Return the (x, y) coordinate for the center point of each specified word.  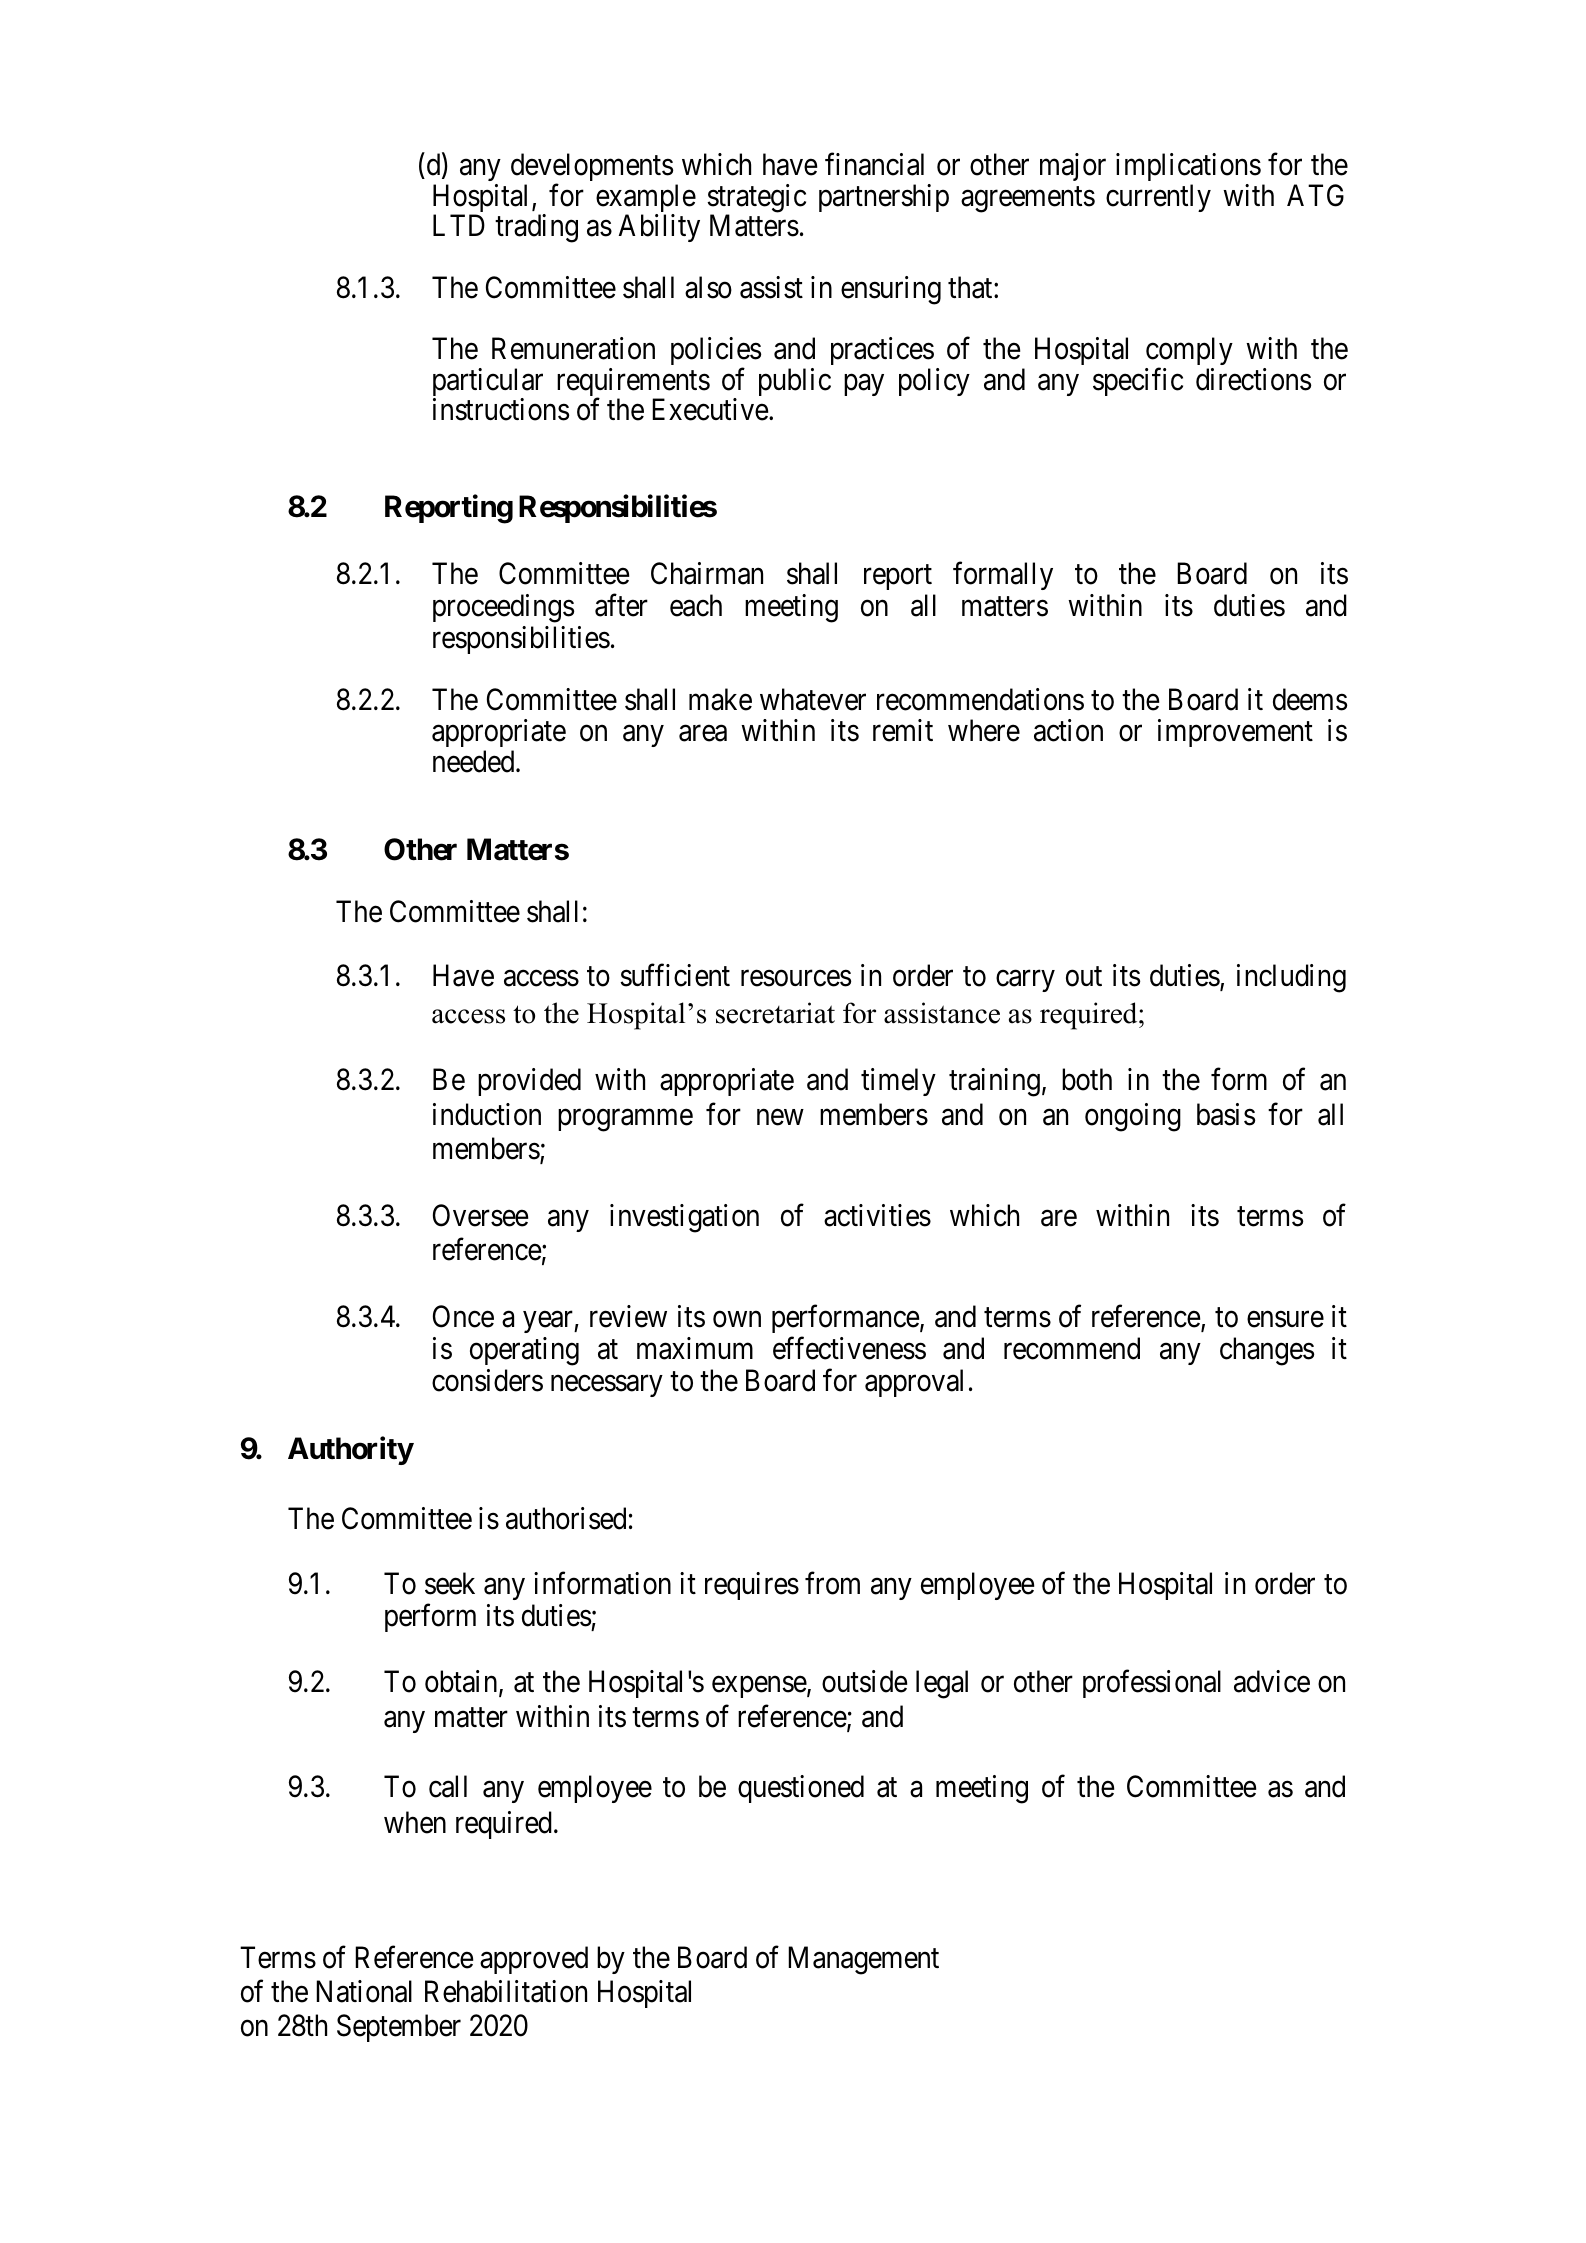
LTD (459, 225)
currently (1158, 198)
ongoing (1133, 1117)
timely (898, 1082)
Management (863, 1961)
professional (1152, 1684)
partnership (884, 198)
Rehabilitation (506, 1991)
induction (487, 1114)
